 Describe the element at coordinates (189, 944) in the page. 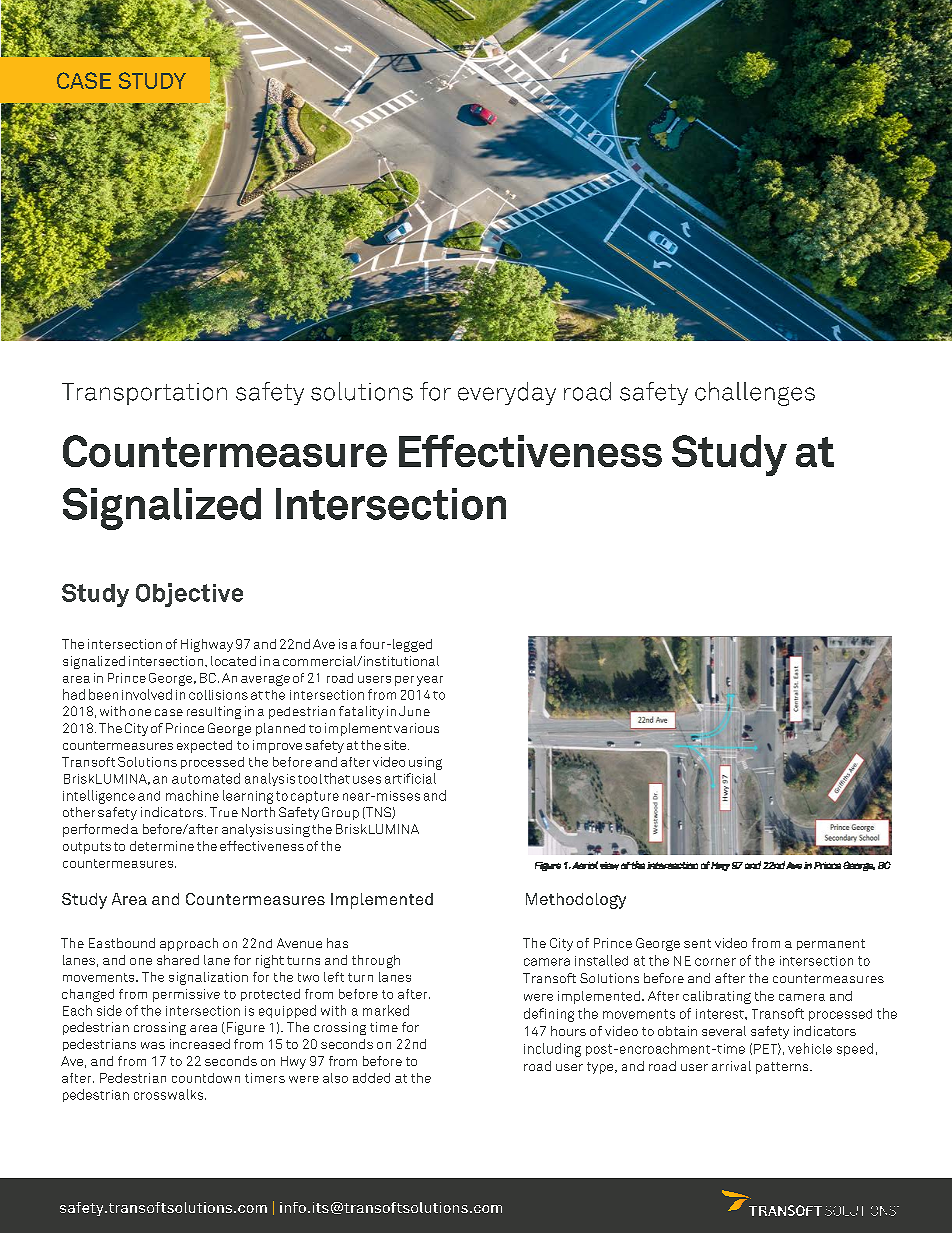

I see `approach` at that location.
